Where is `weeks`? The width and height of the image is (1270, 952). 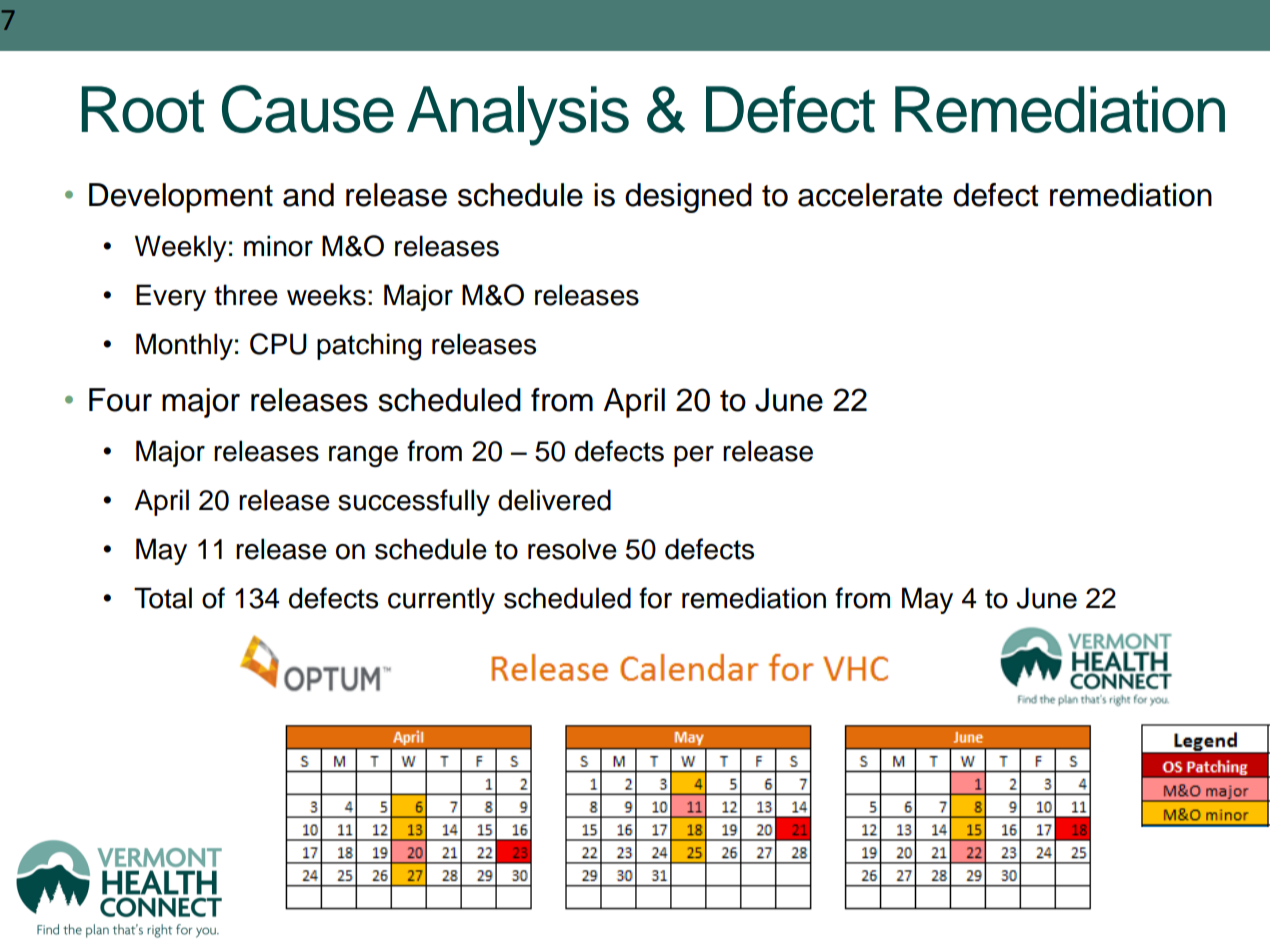 weeks is located at coordinates (326, 295).
